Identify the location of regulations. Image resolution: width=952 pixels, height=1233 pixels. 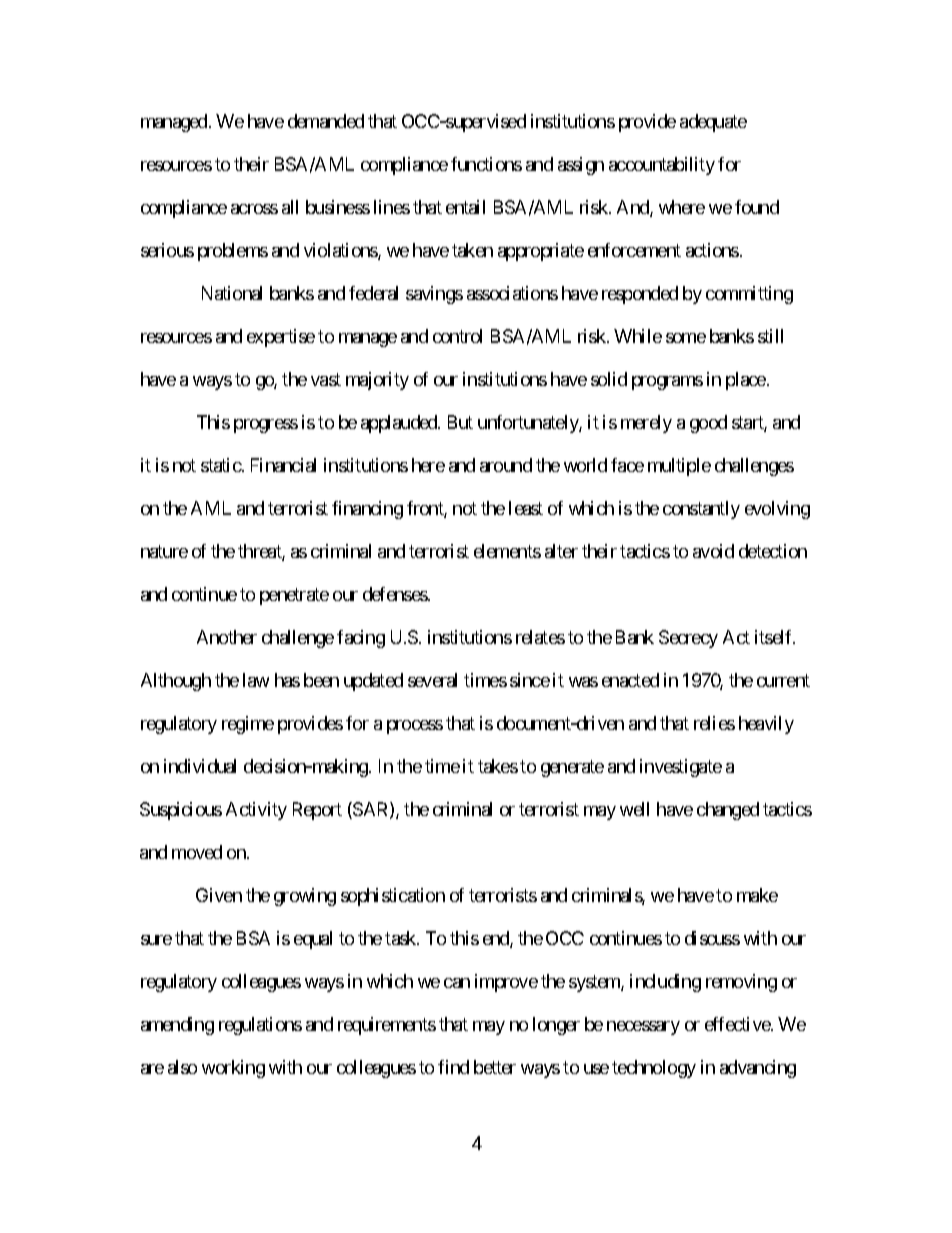
(260, 1026).
